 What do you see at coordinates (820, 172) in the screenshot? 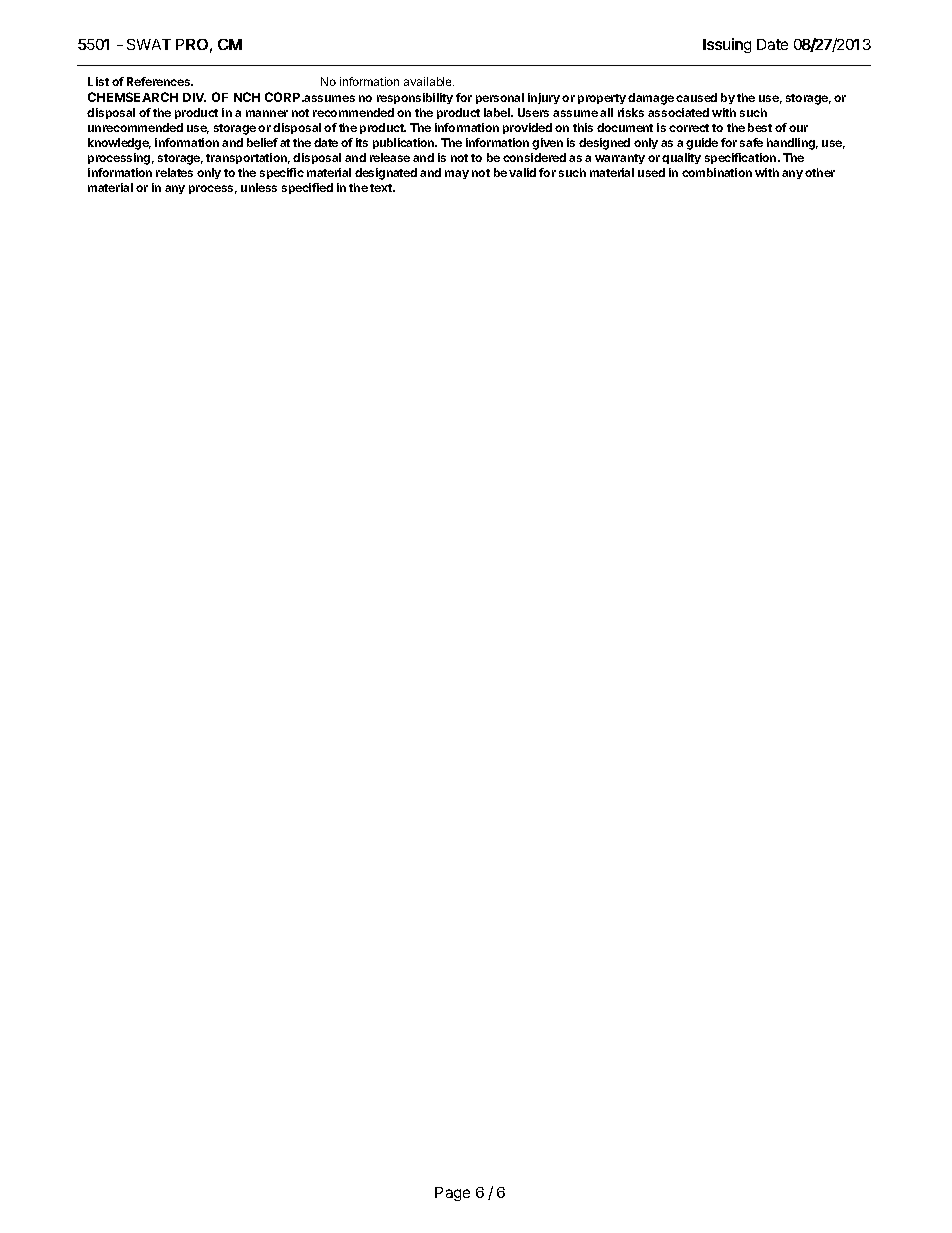
I see `other` at bounding box center [820, 172].
